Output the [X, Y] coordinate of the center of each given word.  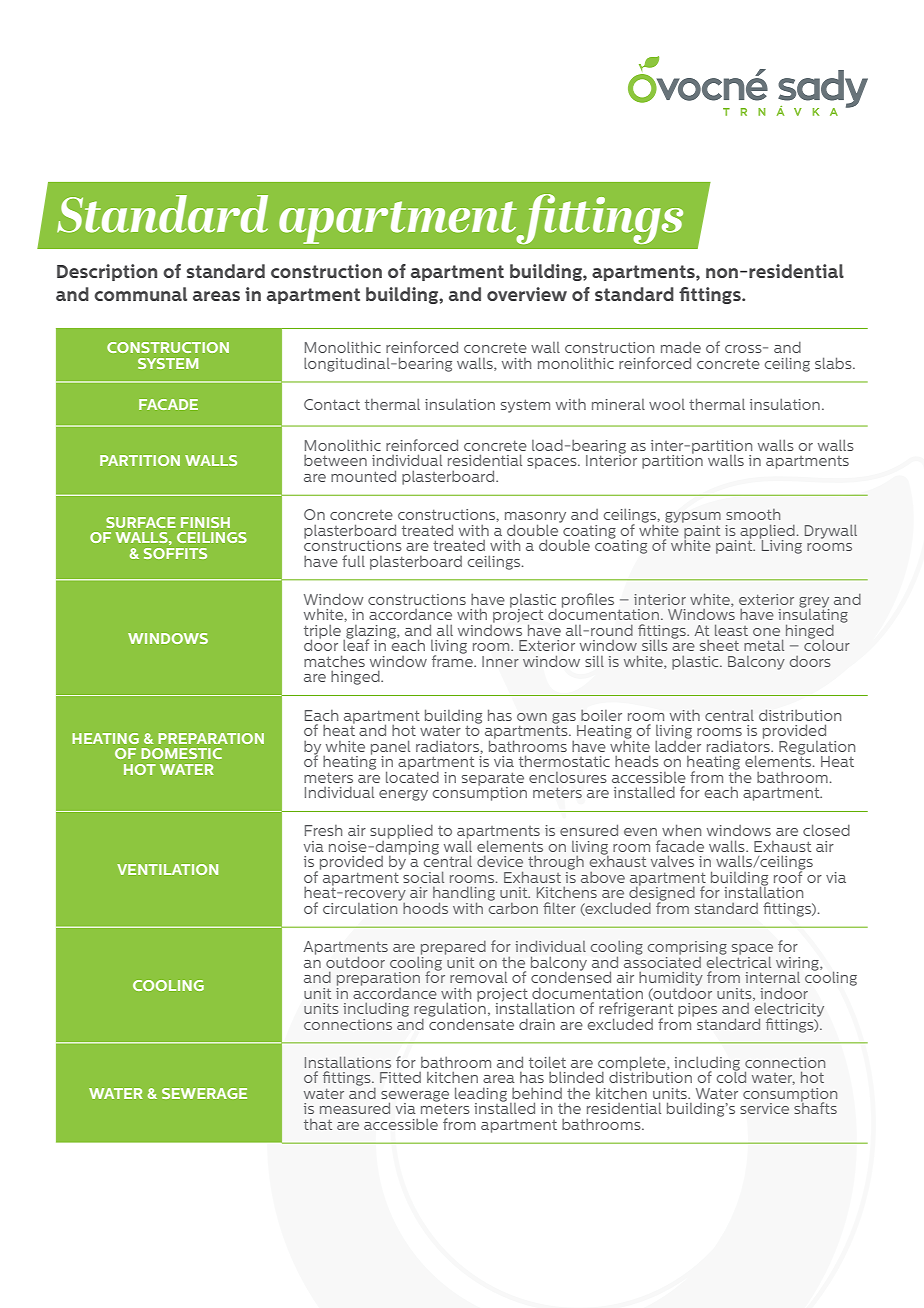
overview [527, 294]
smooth [753, 514]
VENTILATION [167, 869]
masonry [535, 518]
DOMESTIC [181, 753]
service [764, 1108]
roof [789, 876]
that [318, 1124]
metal [764, 645]
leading [481, 1095]
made [681, 347]
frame [453, 660]
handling [464, 895]
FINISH [205, 522]
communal [140, 294]
